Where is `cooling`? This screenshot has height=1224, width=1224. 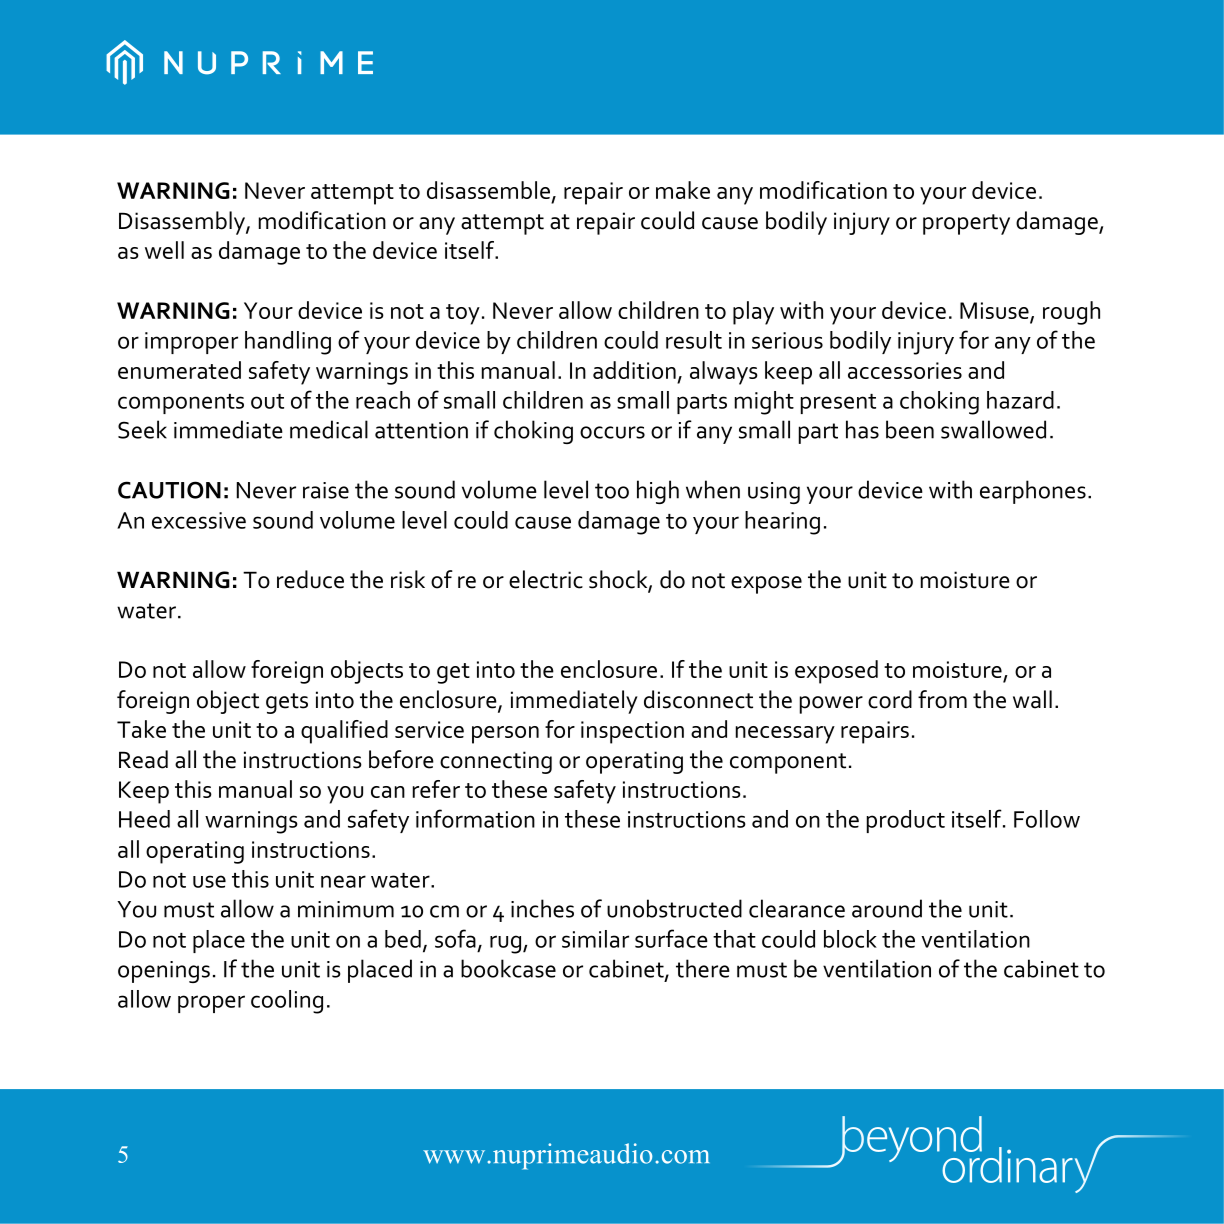 cooling is located at coordinates (287, 1002).
